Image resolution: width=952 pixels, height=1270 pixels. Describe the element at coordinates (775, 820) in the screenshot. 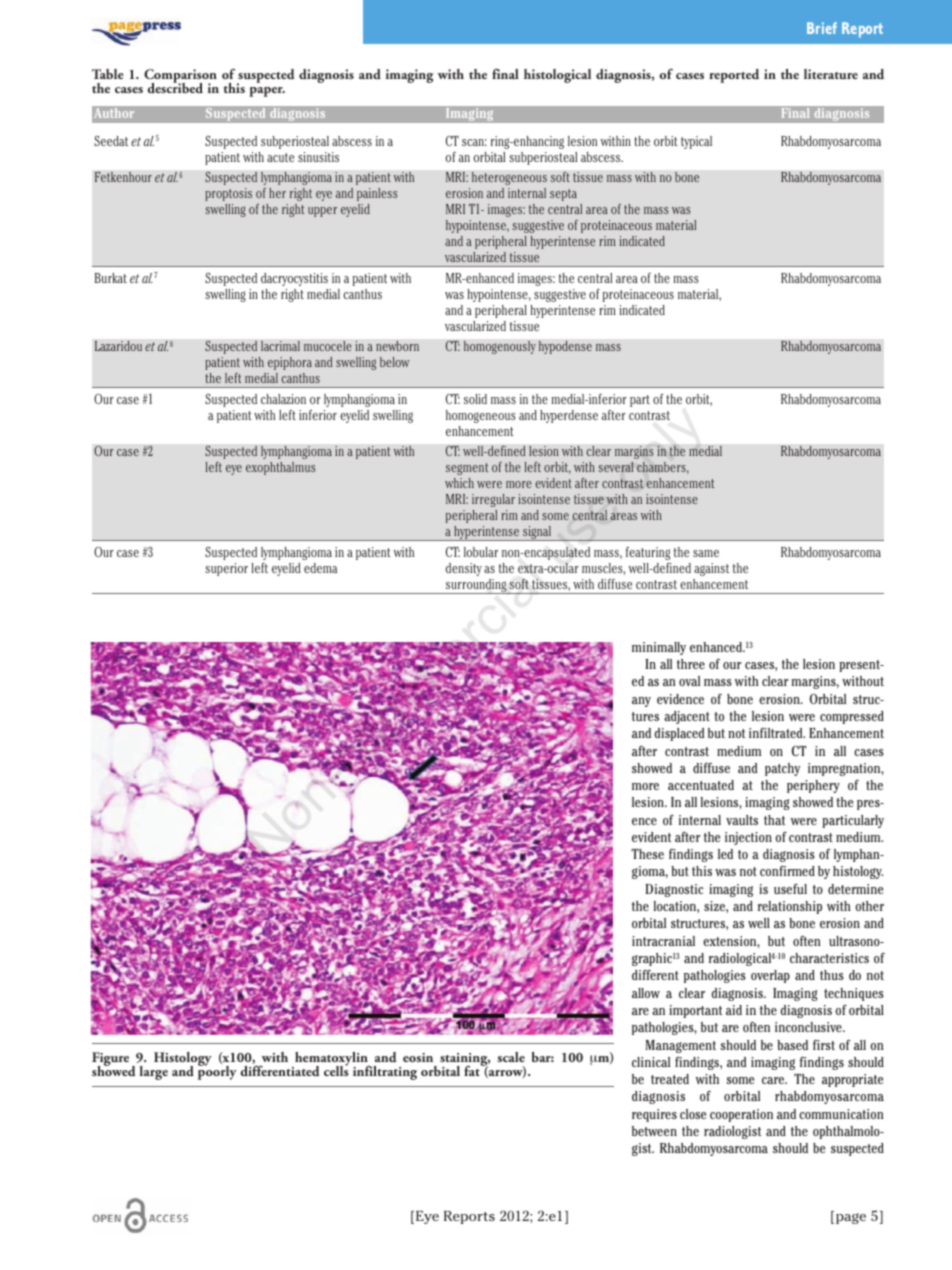

I see `that` at that location.
